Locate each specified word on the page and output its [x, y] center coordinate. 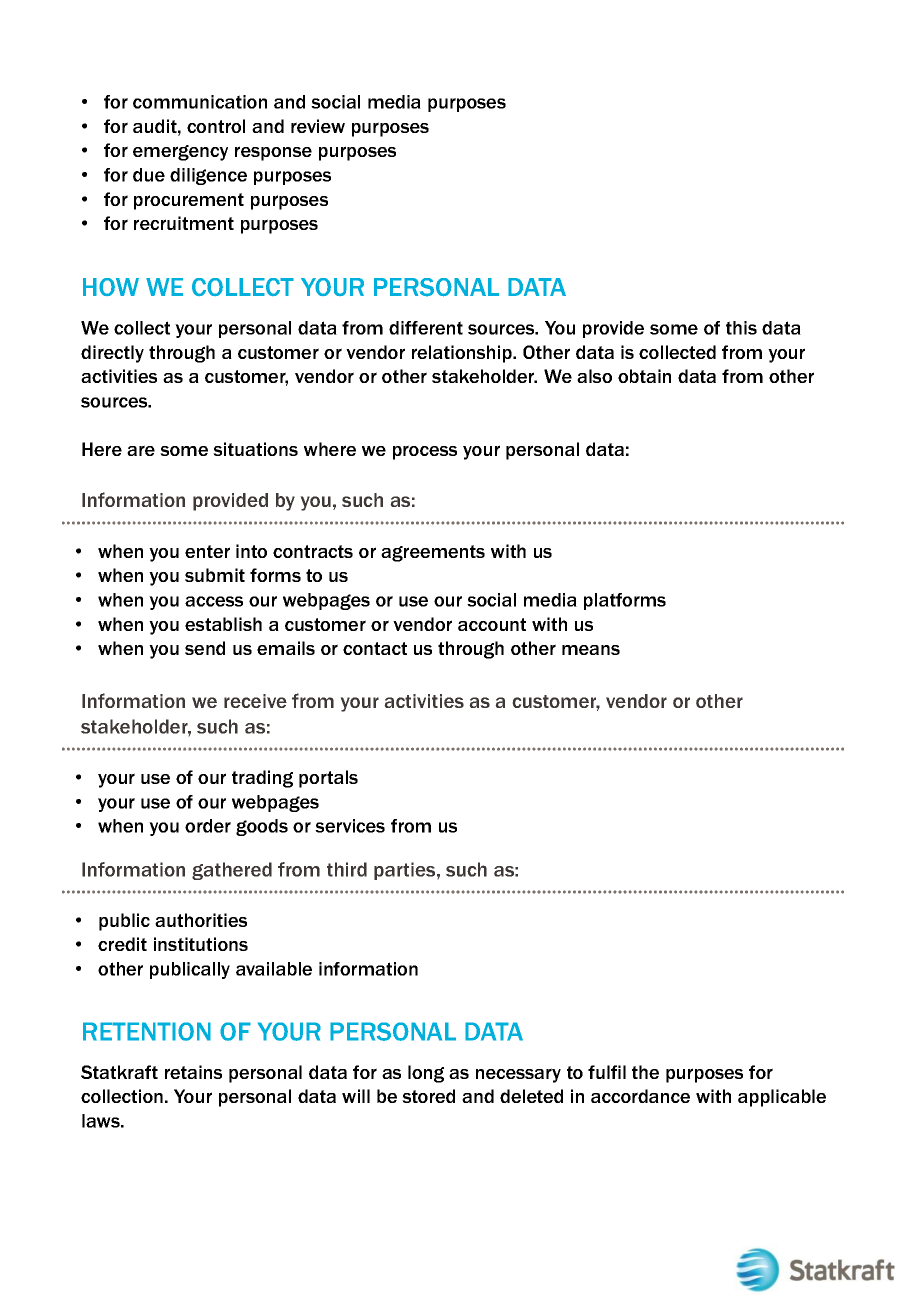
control [216, 126]
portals [328, 779]
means [591, 650]
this [741, 328]
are [141, 450]
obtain [644, 376]
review [318, 126]
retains [193, 1072]
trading [262, 779]
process [425, 452]
